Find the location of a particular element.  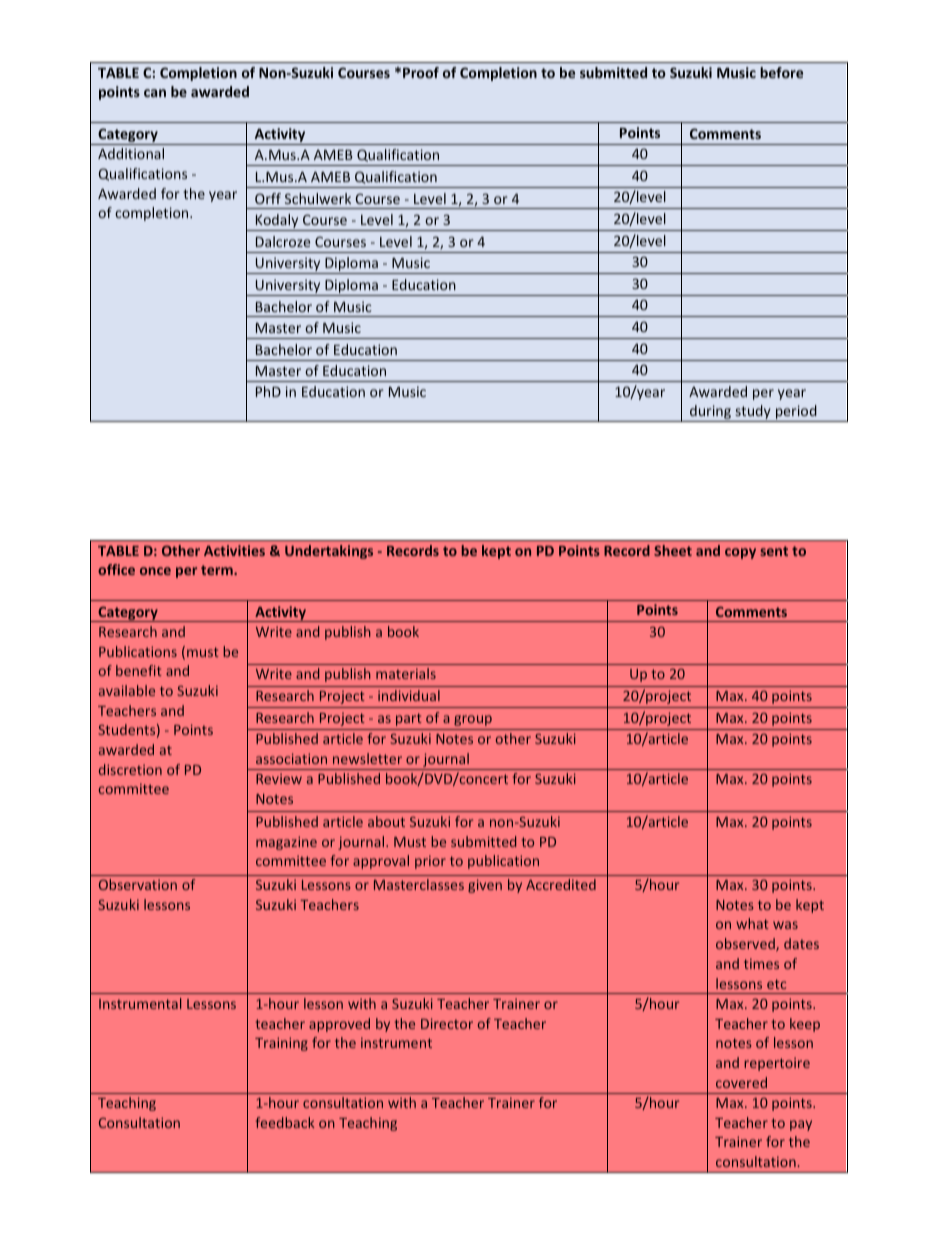

sent is located at coordinates (774, 551).
